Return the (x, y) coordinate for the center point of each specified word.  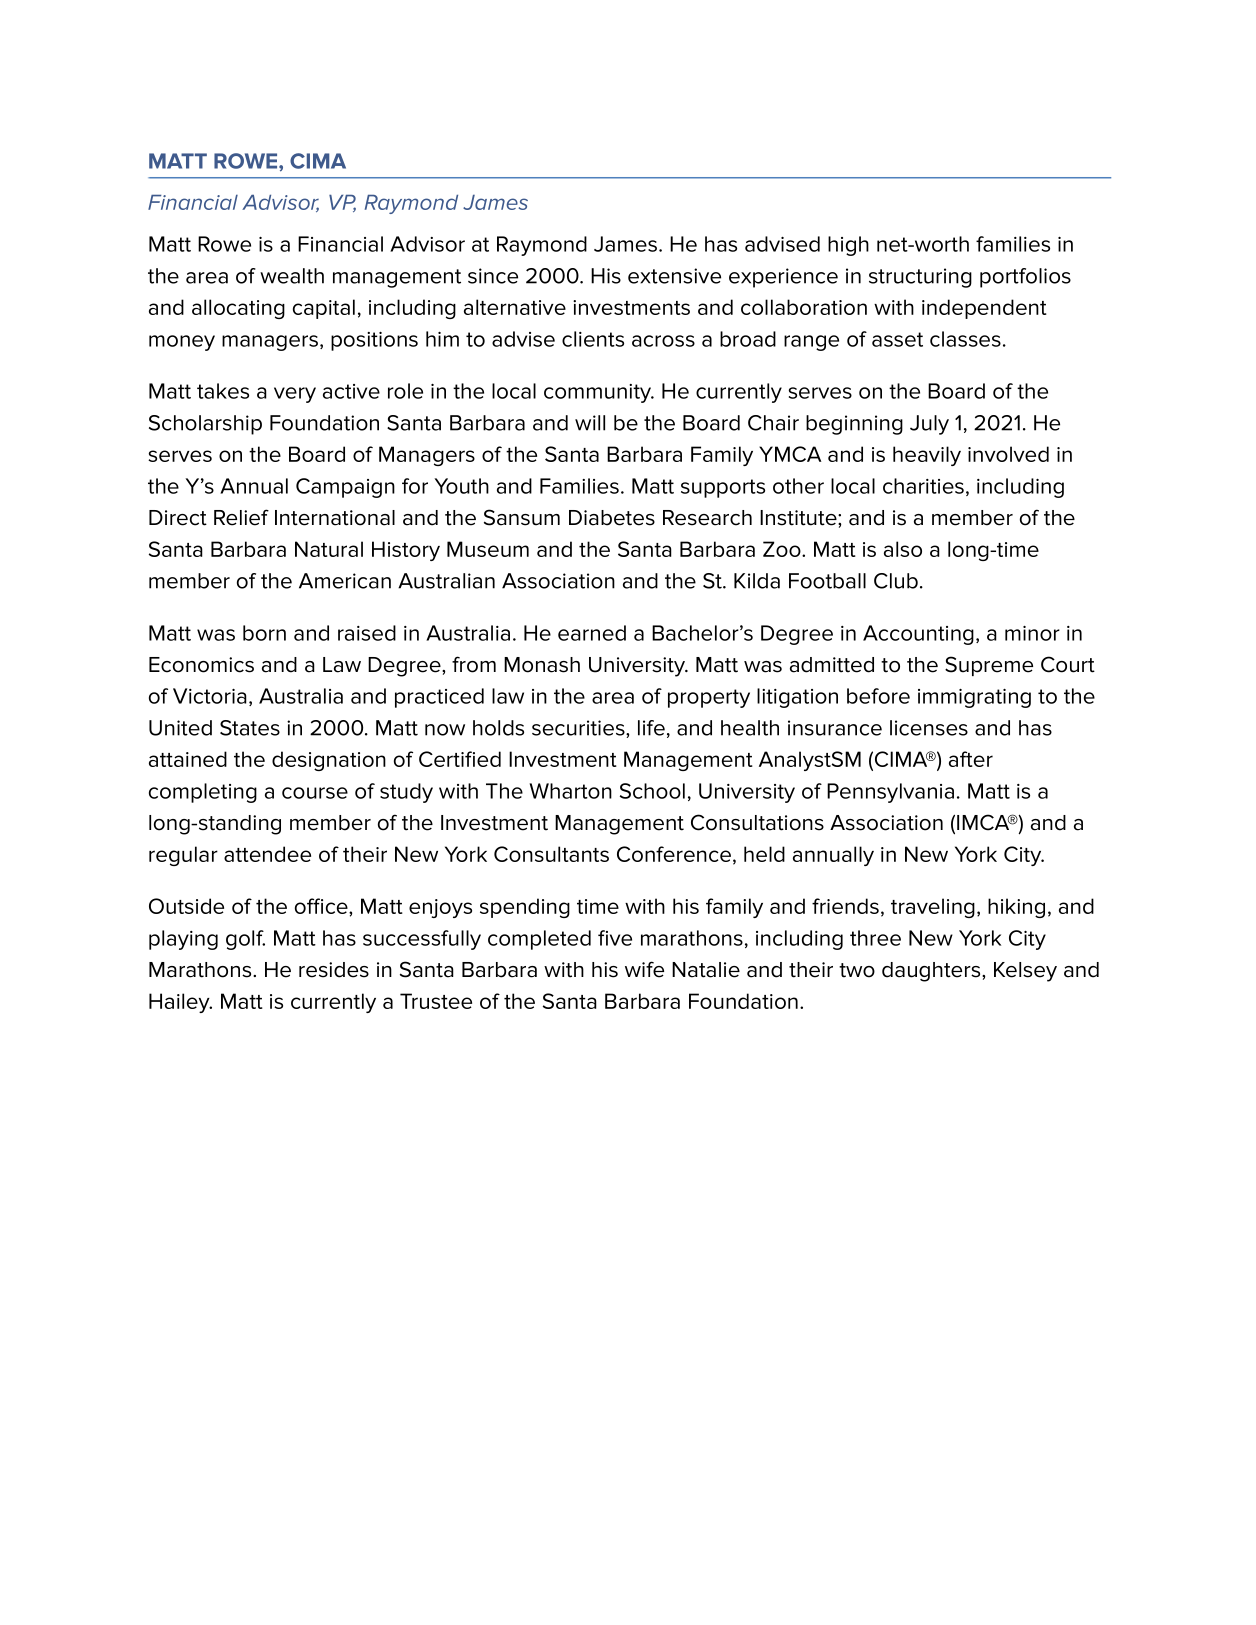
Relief (241, 517)
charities (923, 486)
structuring (920, 278)
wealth (292, 276)
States (250, 728)
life (651, 728)
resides (334, 970)
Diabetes (612, 518)
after (971, 759)
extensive (674, 276)
